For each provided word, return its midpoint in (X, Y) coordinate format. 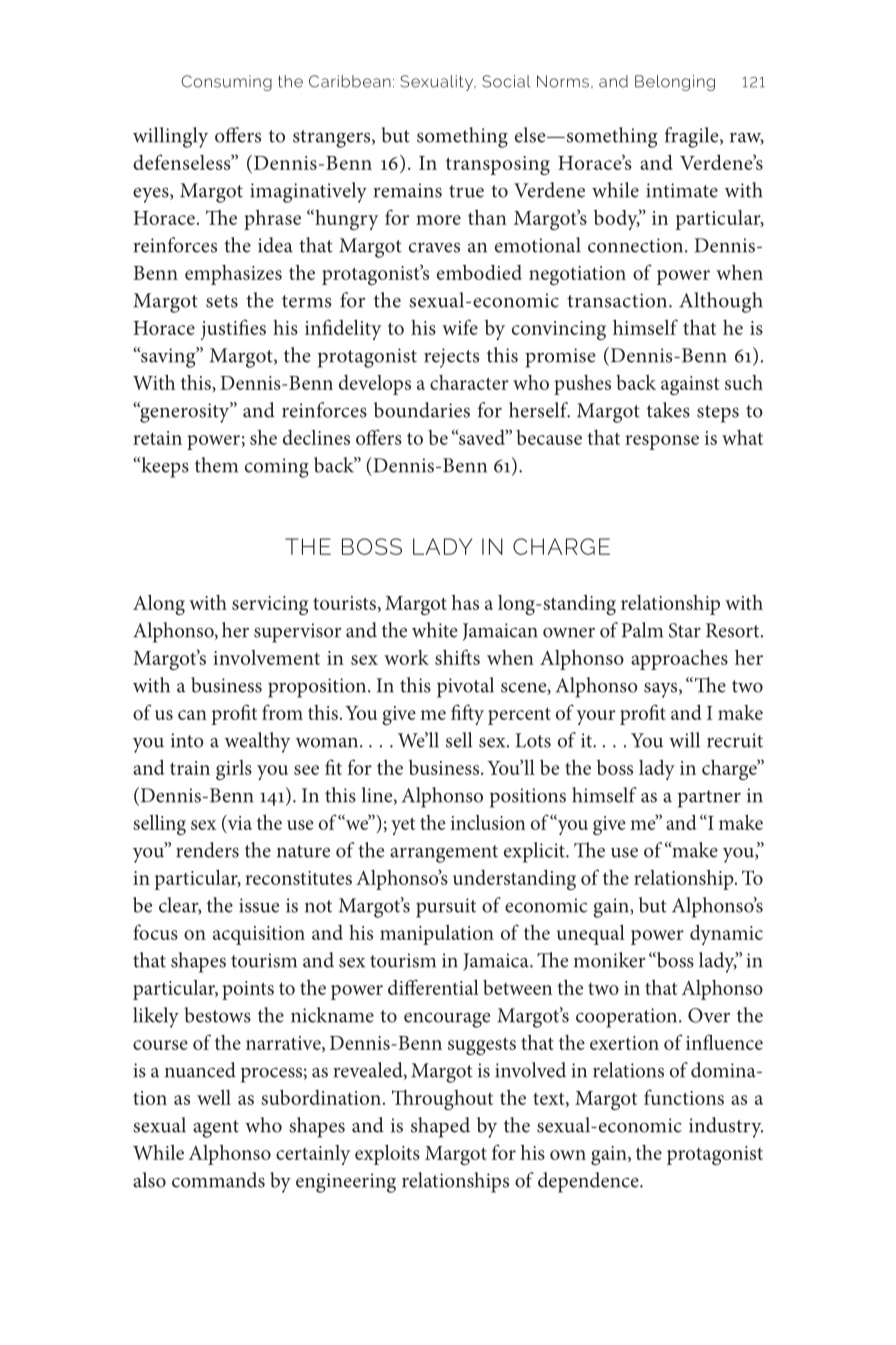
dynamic (726, 934)
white (435, 630)
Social (506, 81)
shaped (440, 1127)
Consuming (226, 83)
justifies (233, 329)
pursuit (446, 908)
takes (668, 410)
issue (259, 905)
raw (747, 139)
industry (726, 1127)
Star (685, 630)
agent (216, 1129)
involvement (266, 657)
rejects (451, 358)
